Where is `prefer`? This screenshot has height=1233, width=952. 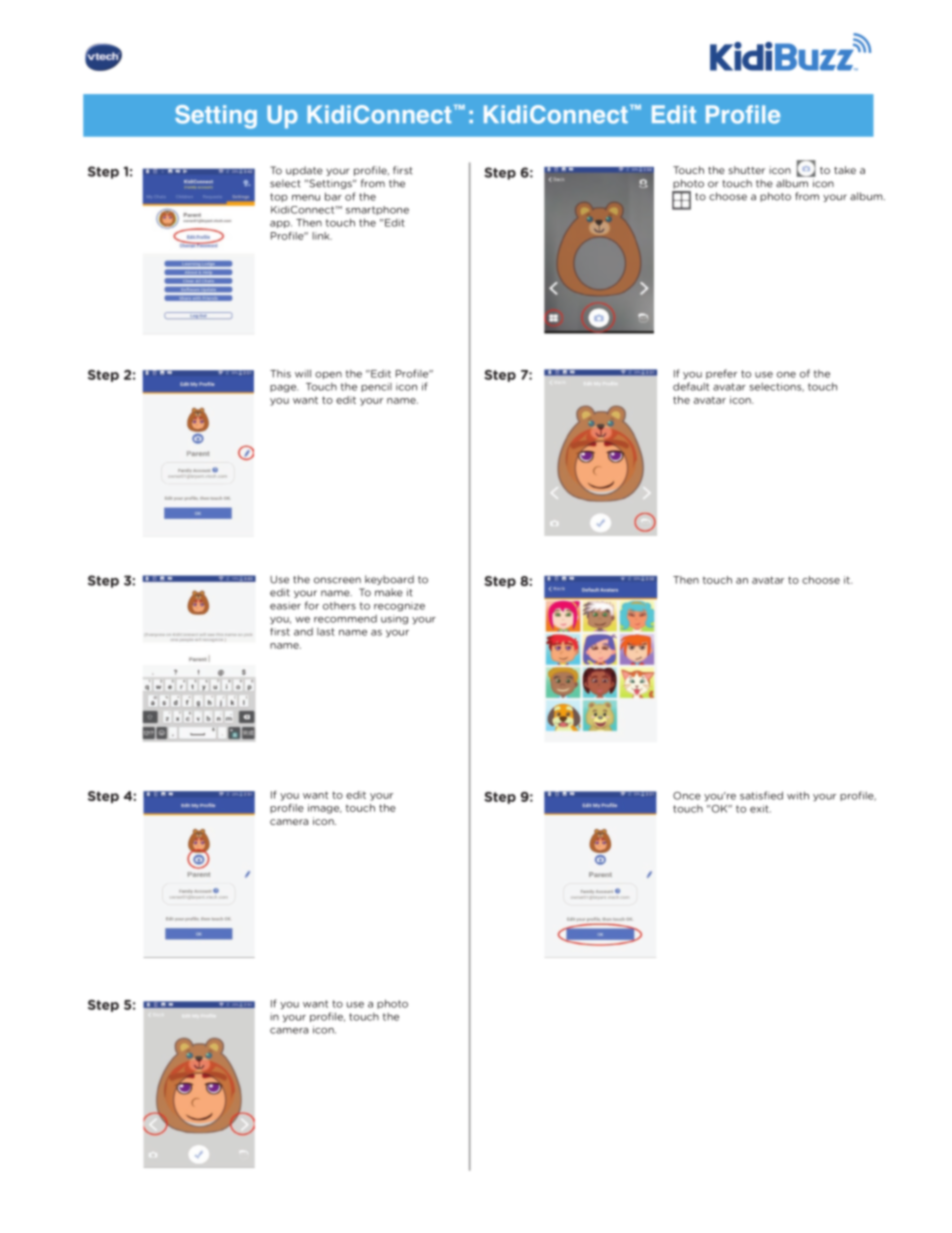 prefer is located at coordinates (721, 374).
